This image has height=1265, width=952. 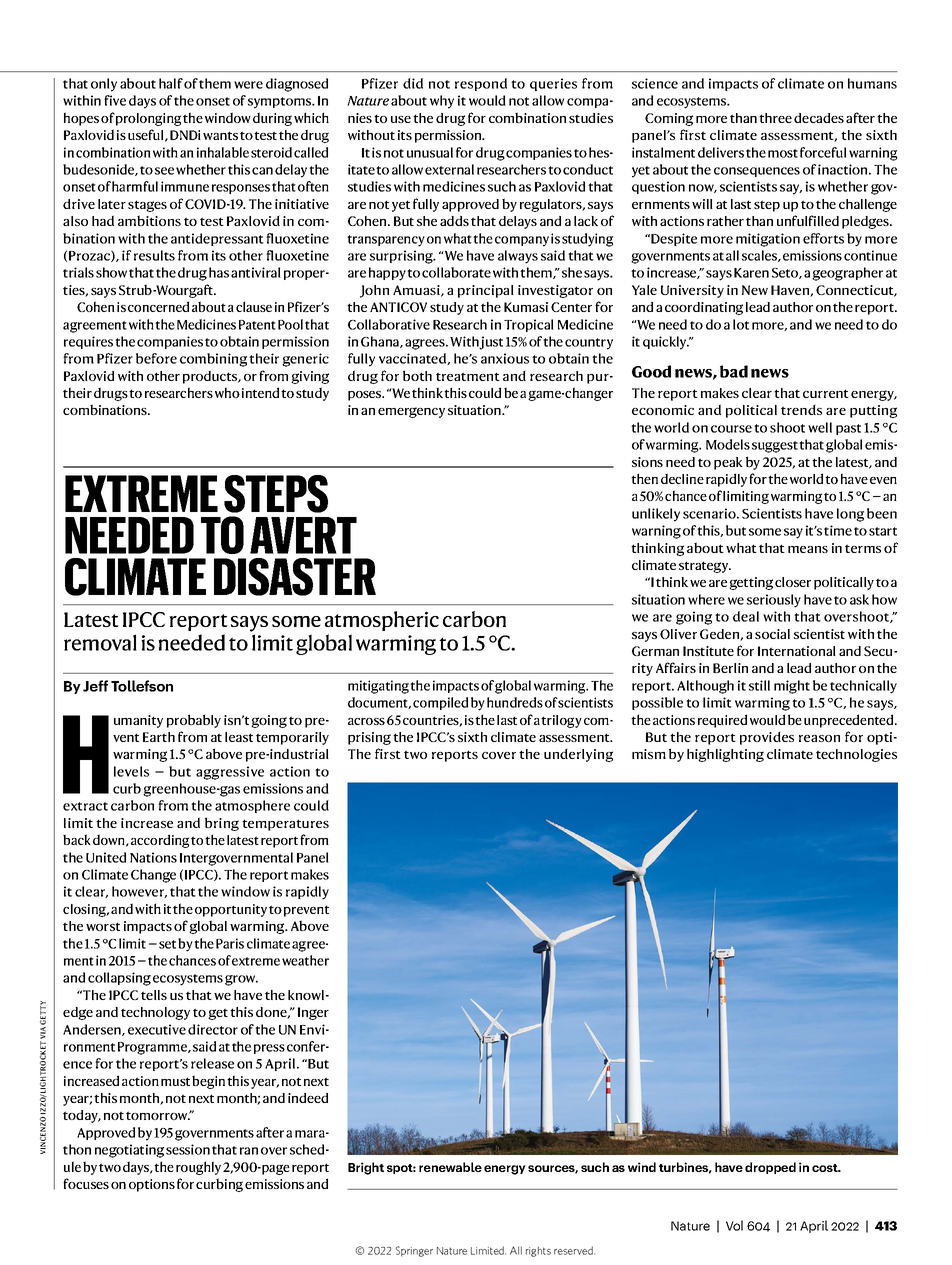 What do you see at coordinates (775, 447) in the image?
I see `suggest` at bounding box center [775, 447].
